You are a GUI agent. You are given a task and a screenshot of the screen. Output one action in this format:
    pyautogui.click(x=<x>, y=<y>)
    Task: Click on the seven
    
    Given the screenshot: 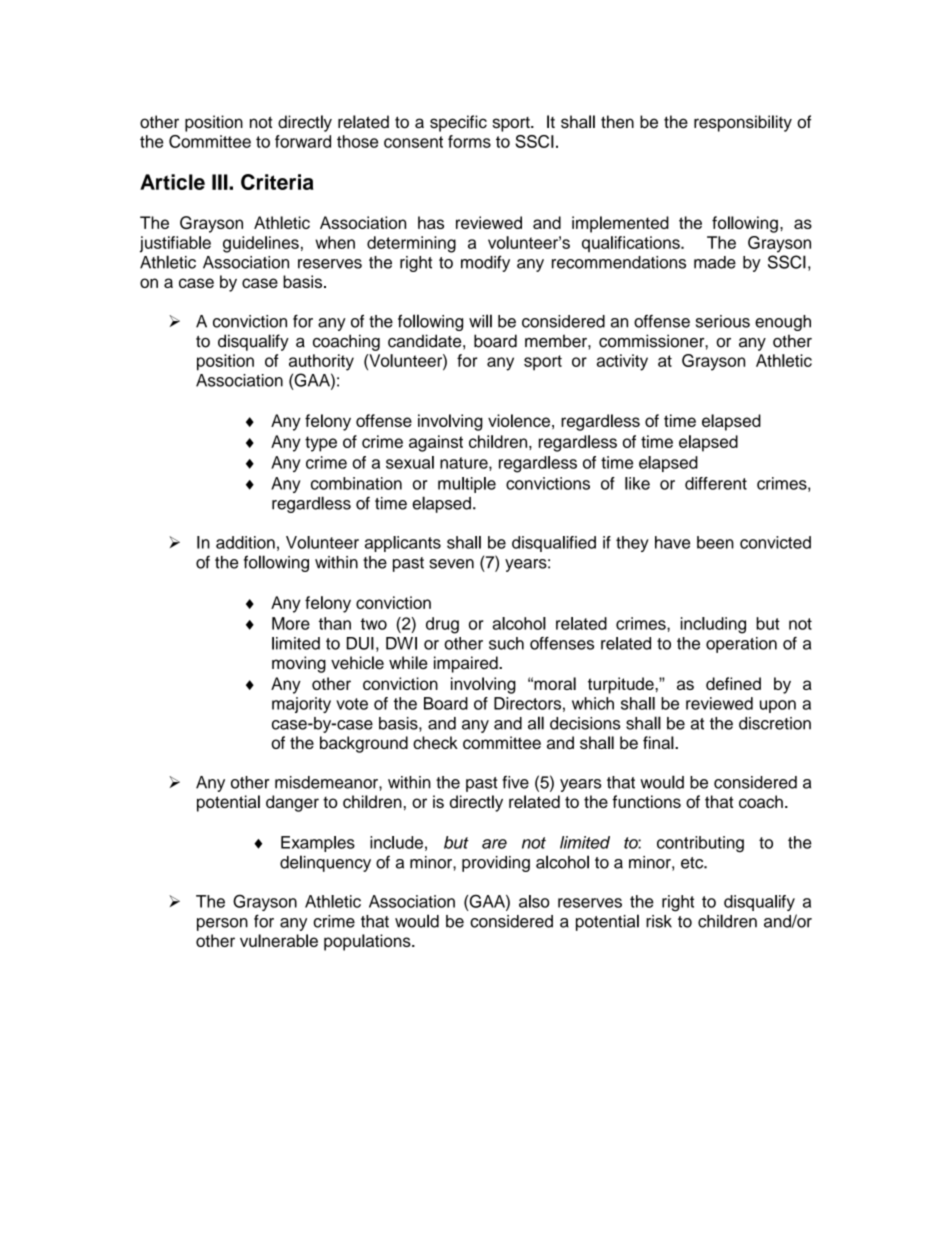 What is the action you would take?
    pyautogui.click(x=452, y=564)
